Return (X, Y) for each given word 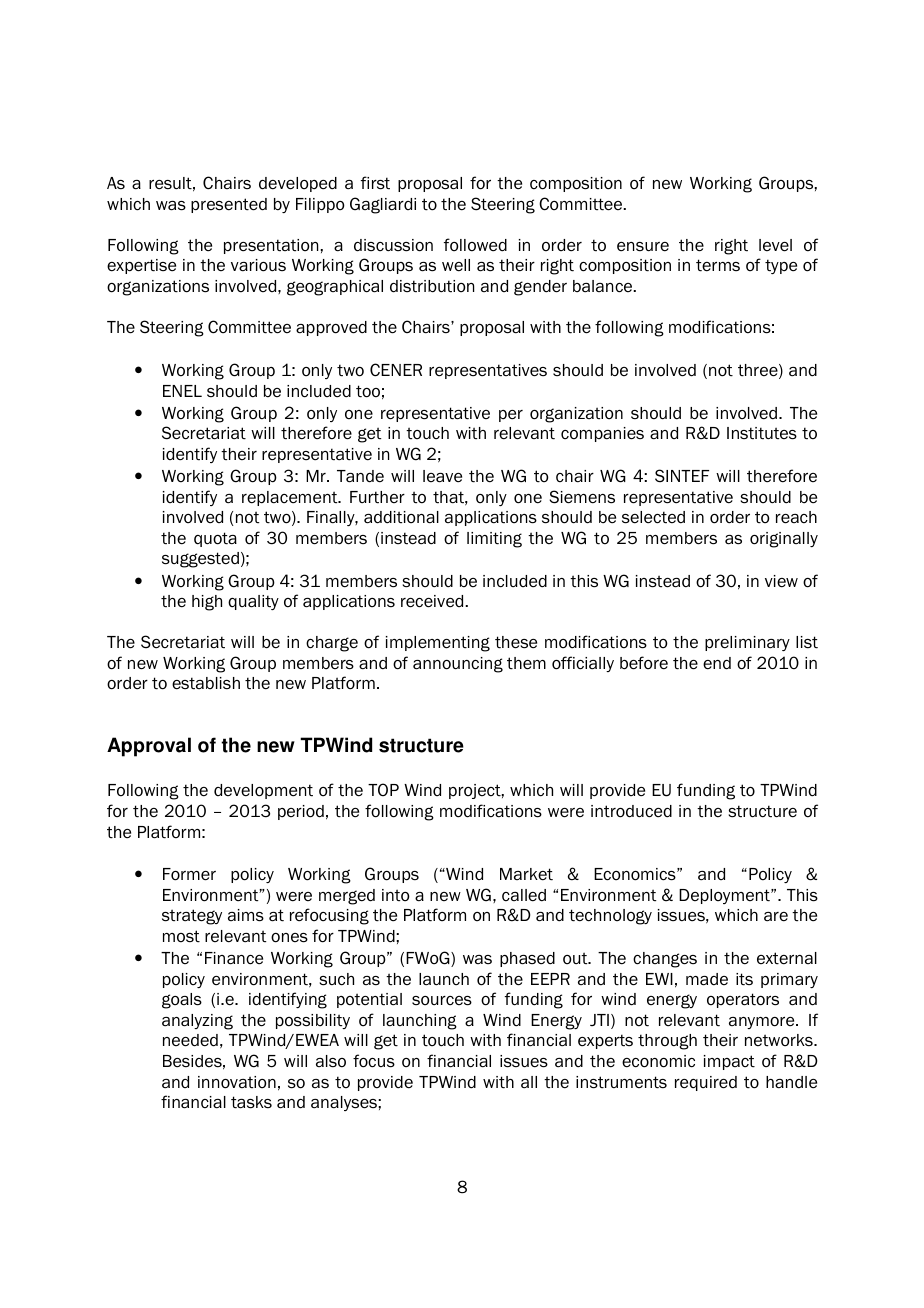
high (207, 603)
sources (442, 1001)
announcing (458, 665)
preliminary (747, 643)
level (775, 245)
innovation (237, 1082)
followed (475, 245)
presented (229, 205)
